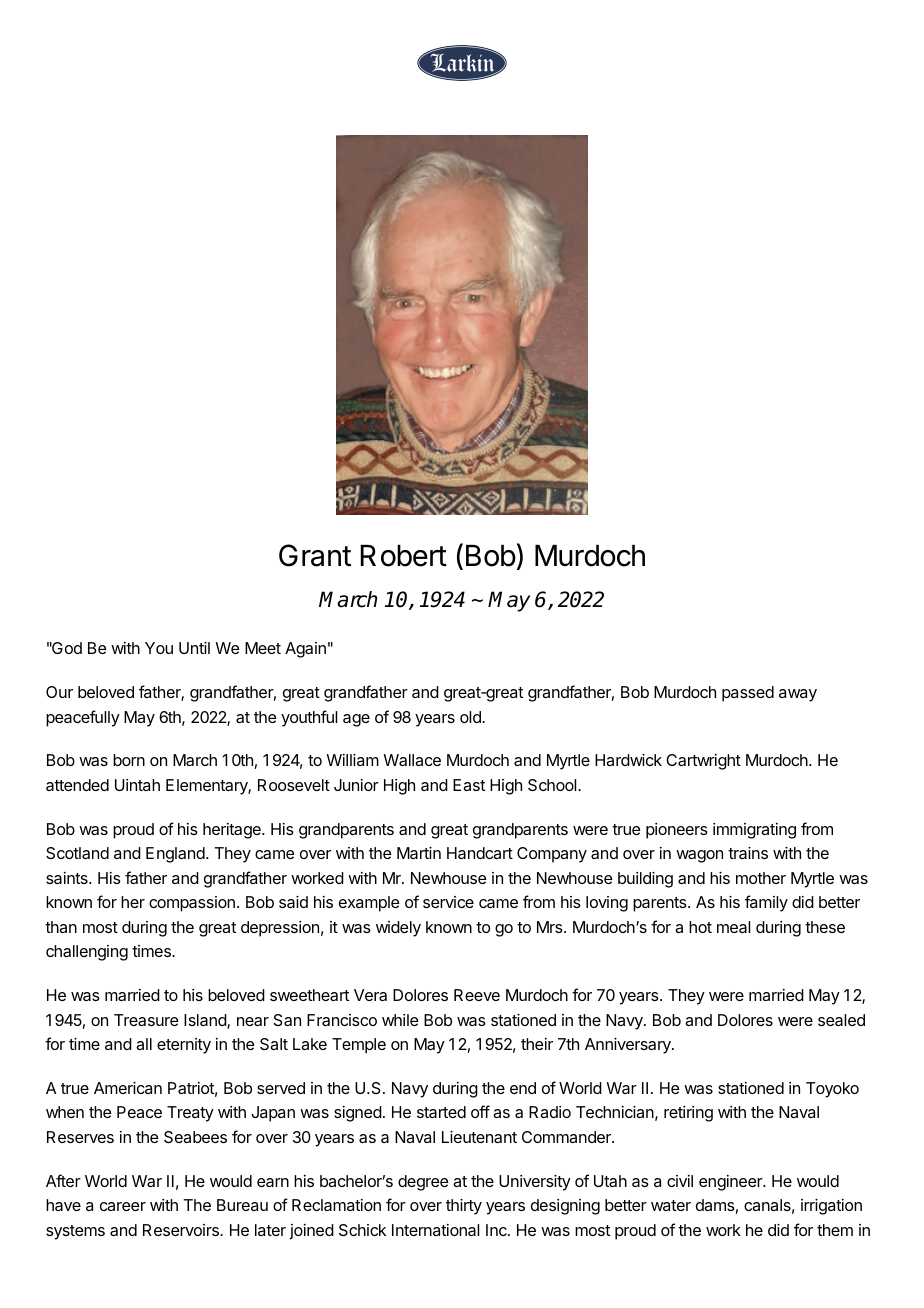 The width and height of the screenshot is (924, 1308). I want to click on born, so click(129, 760).
